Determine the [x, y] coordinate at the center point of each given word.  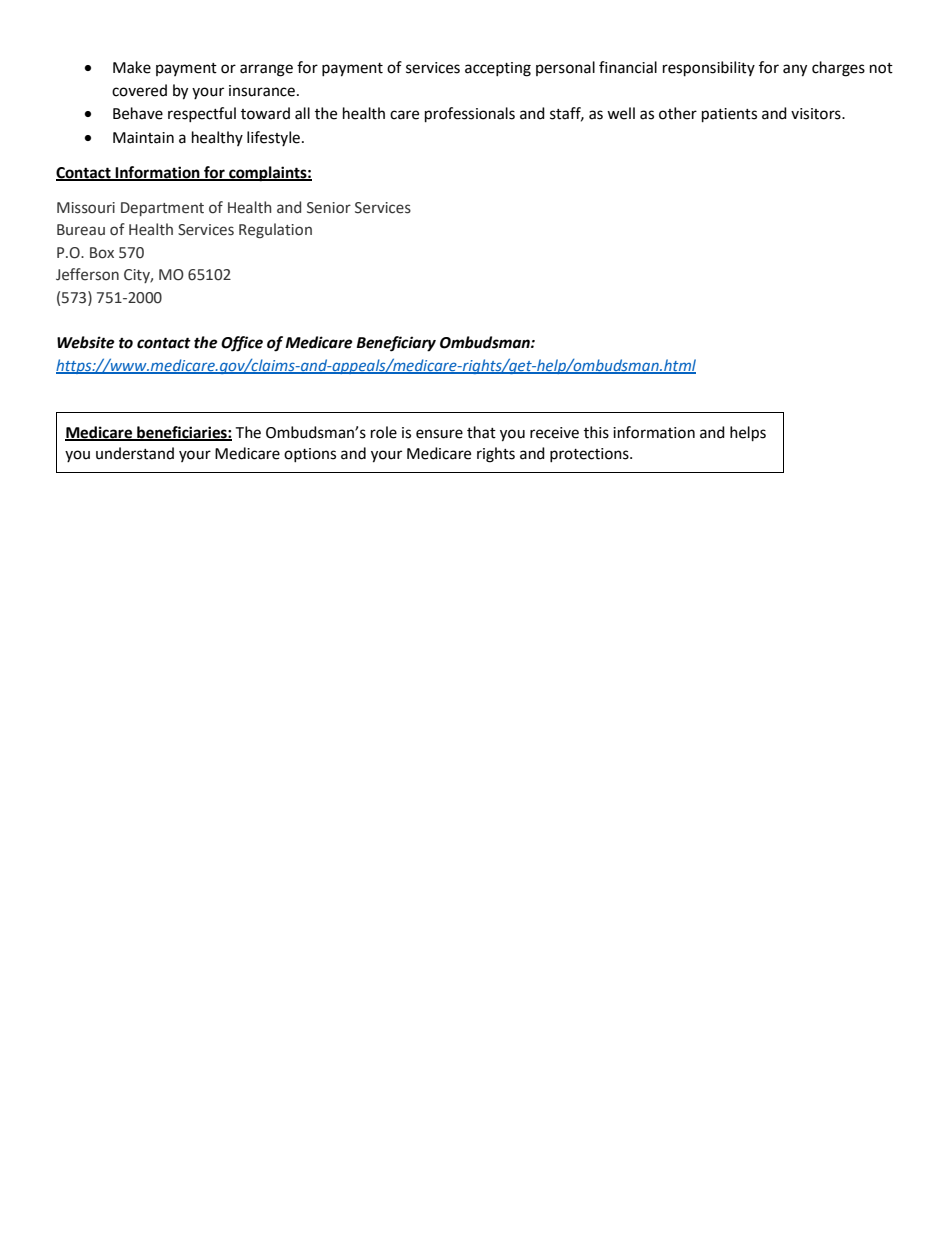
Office [242, 344]
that [481, 432]
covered [139, 90]
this [596, 432]
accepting [498, 69]
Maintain [143, 138]
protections [590, 455]
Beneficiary [396, 344]
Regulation [275, 230]
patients [729, 115]
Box [102, 253]
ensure [439, 434]
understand [135, 453]
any [795, 70]
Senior [329, 208]
